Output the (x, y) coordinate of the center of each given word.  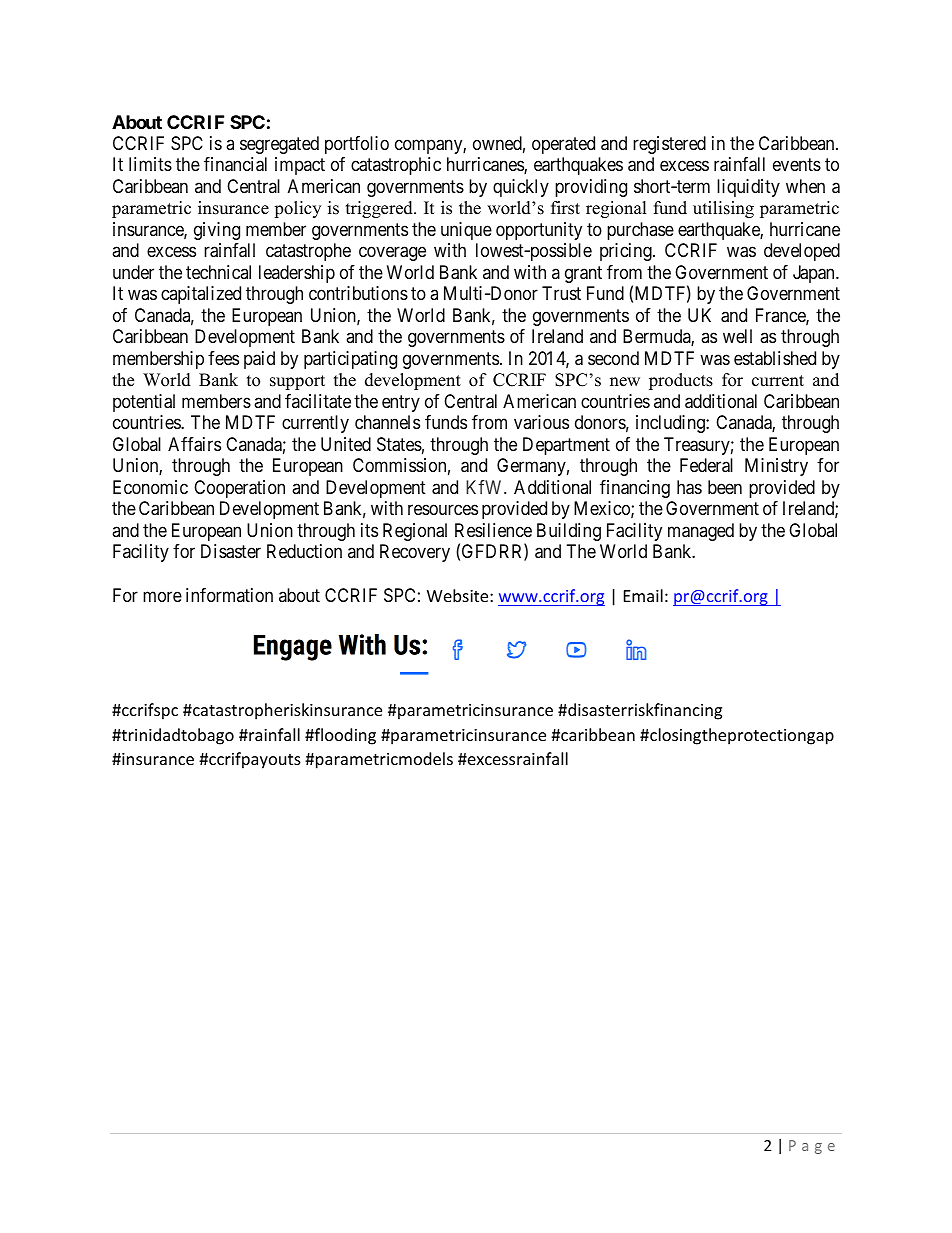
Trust (561, 293)
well (737, 336)
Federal (706, 465)
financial (235, 164)
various (541, 422)
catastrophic (396, 166)
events (797, 165)
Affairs (194, 444)
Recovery (415, 553)
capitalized (201, 295)
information (229, 595)
